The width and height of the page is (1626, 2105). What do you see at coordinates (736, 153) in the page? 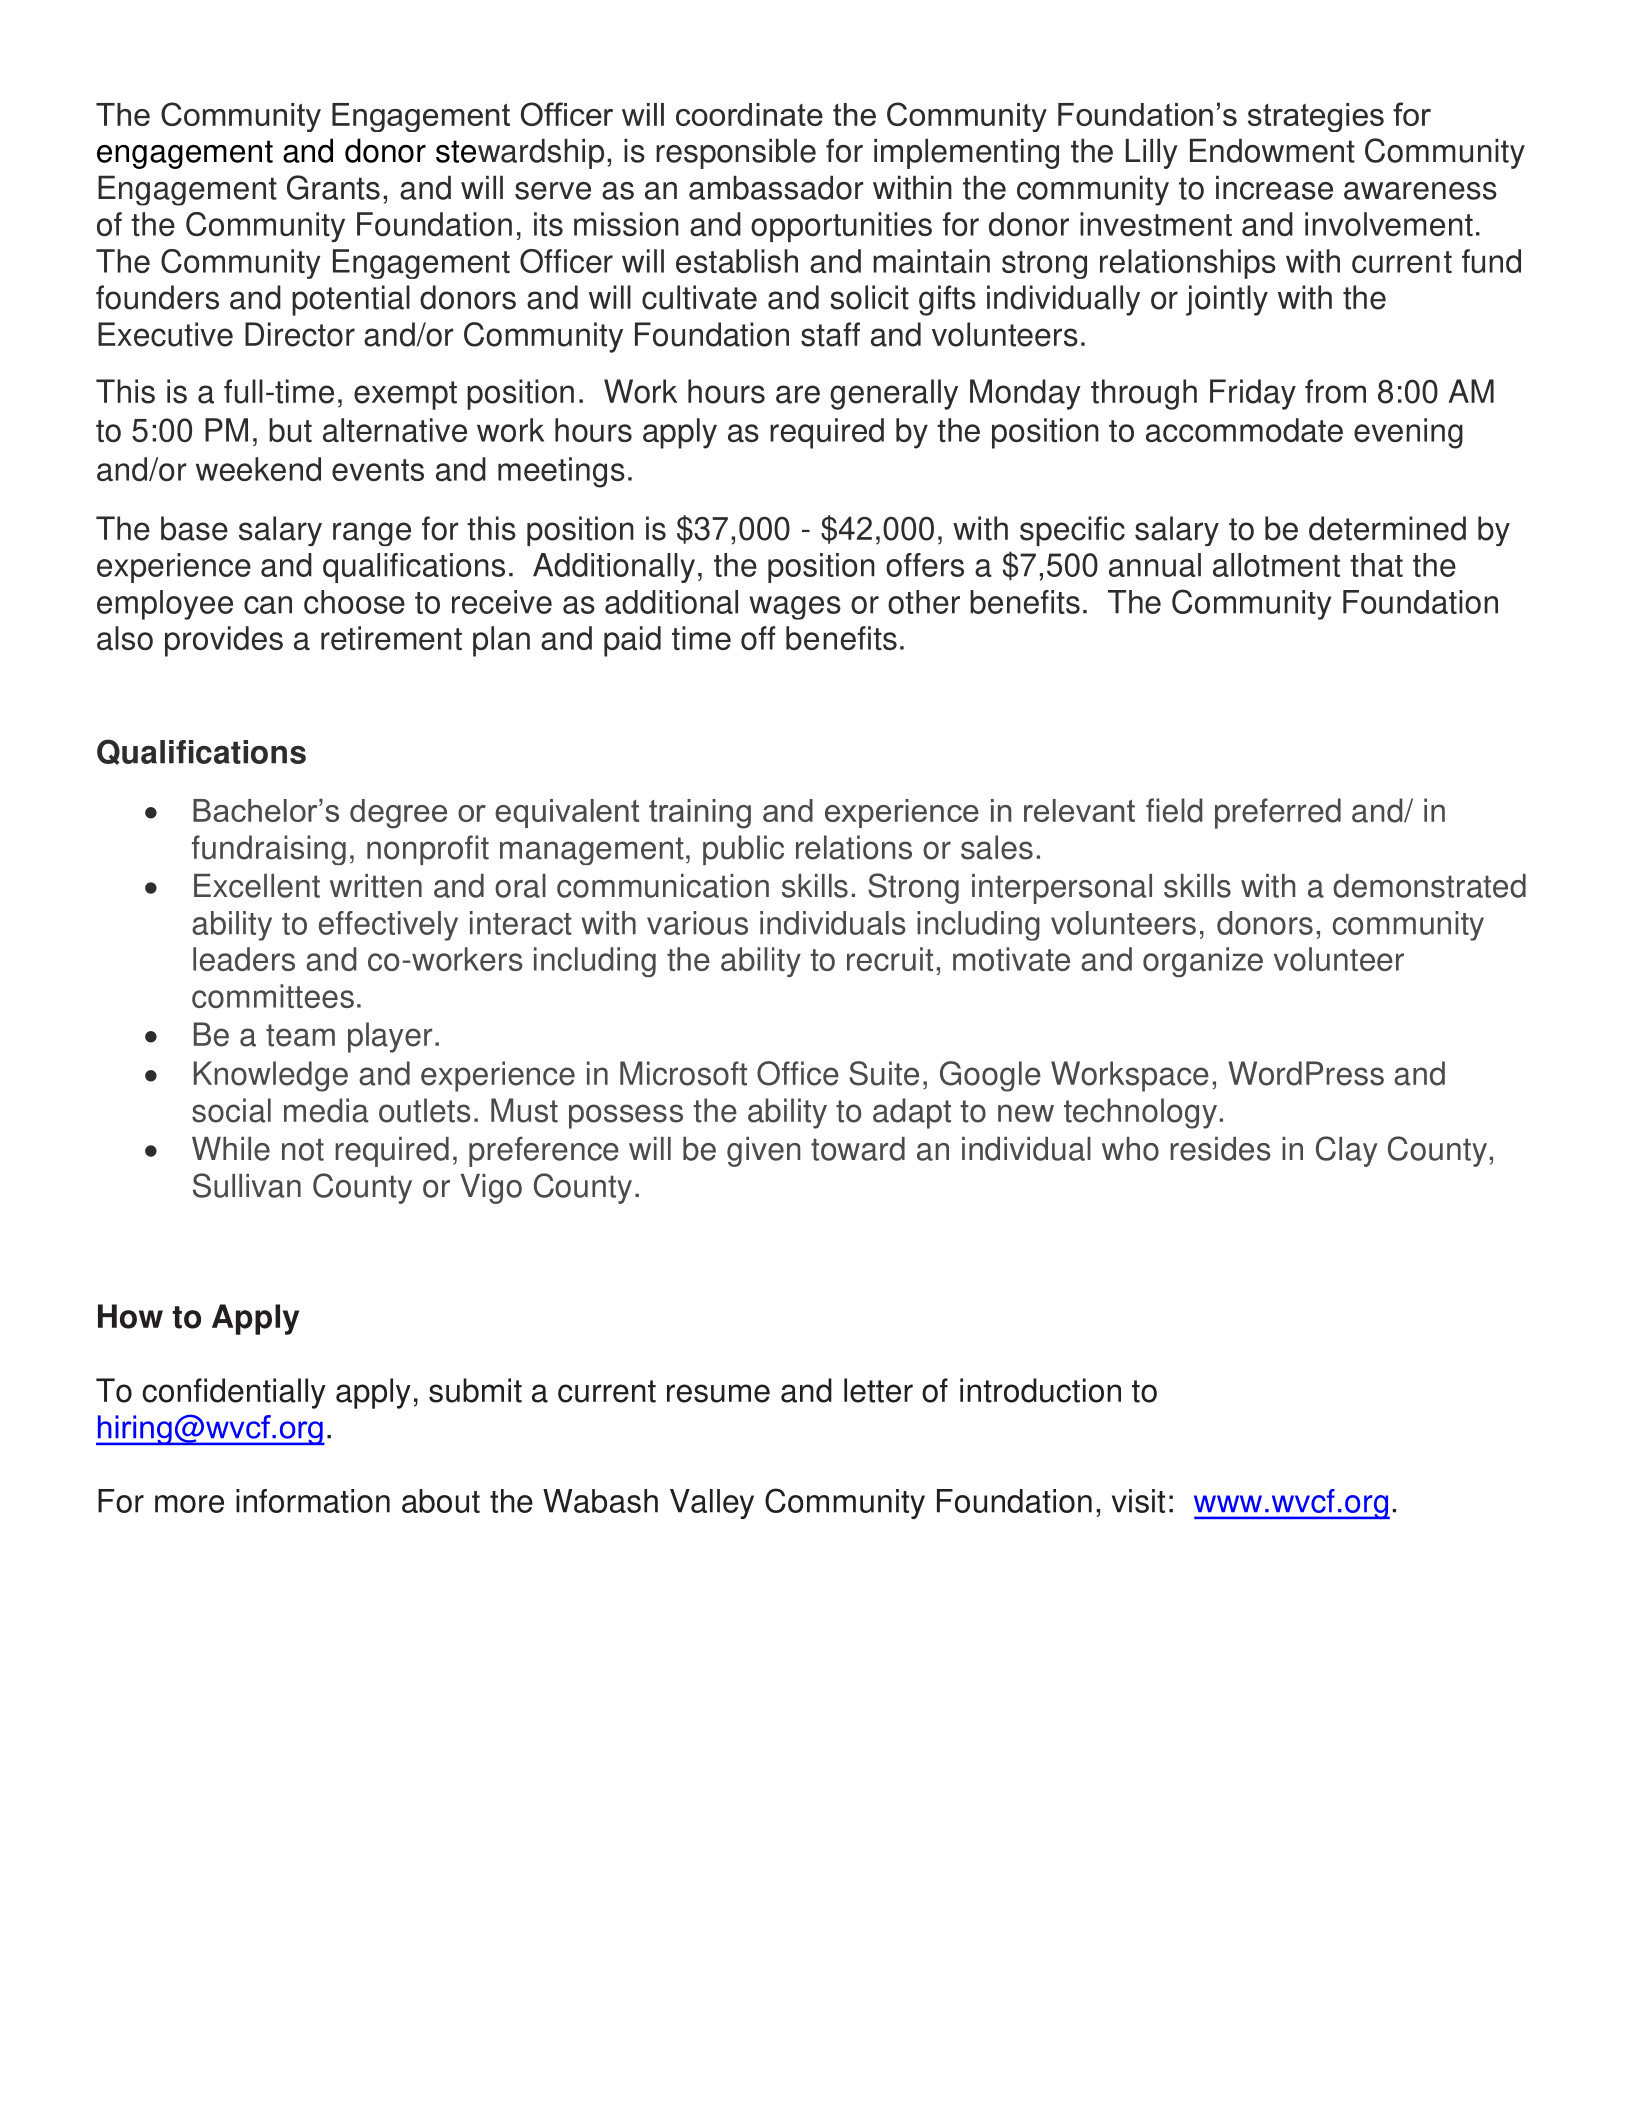
I see `responsible` at bounding box center [736, 153].
